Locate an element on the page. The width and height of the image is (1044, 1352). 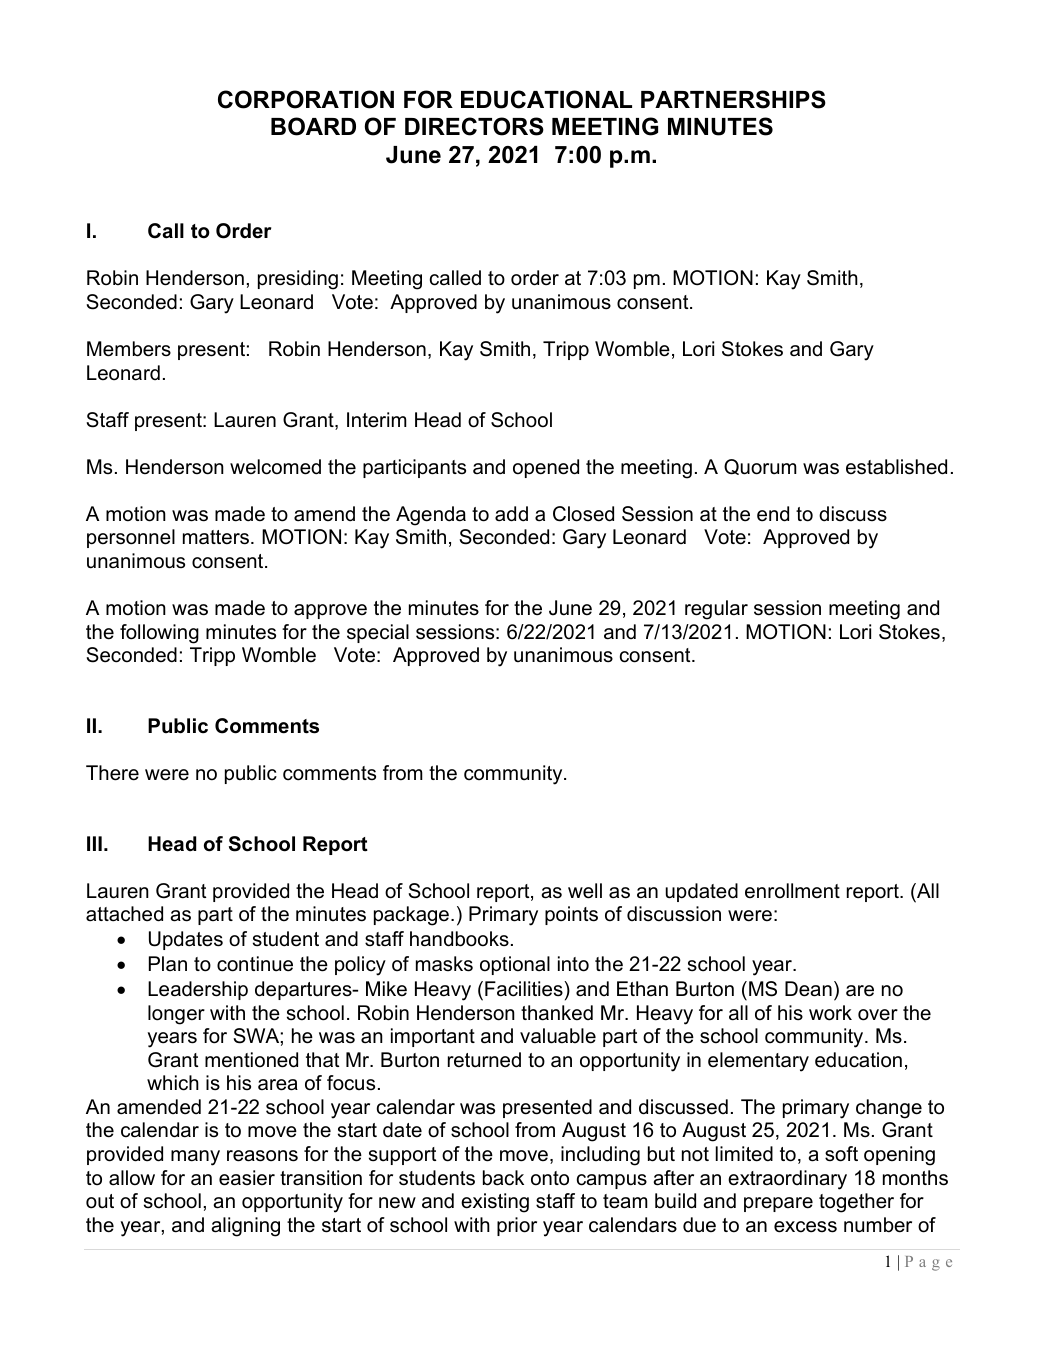
DIRECTORS is located at coordinates (474, 126).
